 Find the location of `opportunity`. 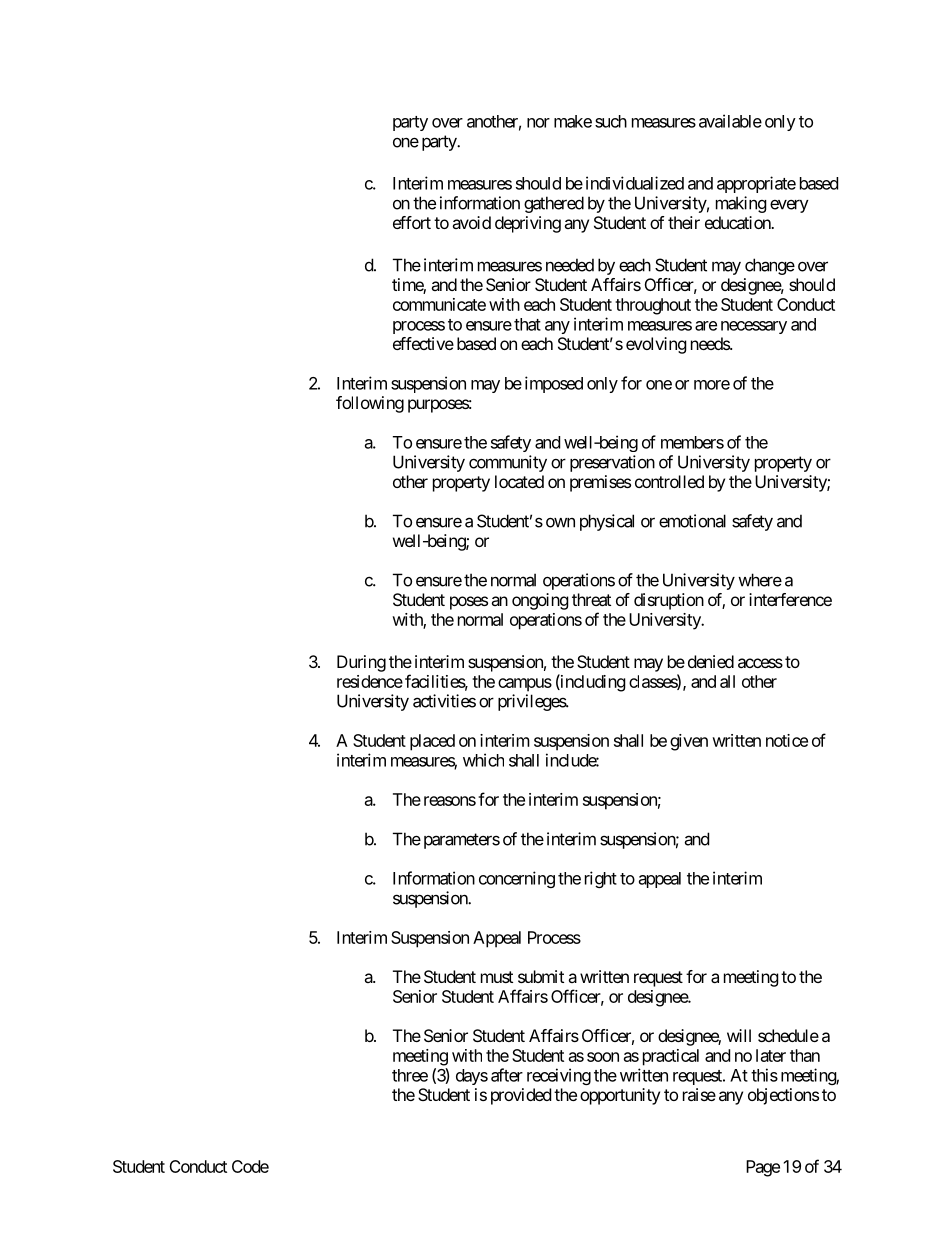

opportunity is located at coordinates (620, 1096).
